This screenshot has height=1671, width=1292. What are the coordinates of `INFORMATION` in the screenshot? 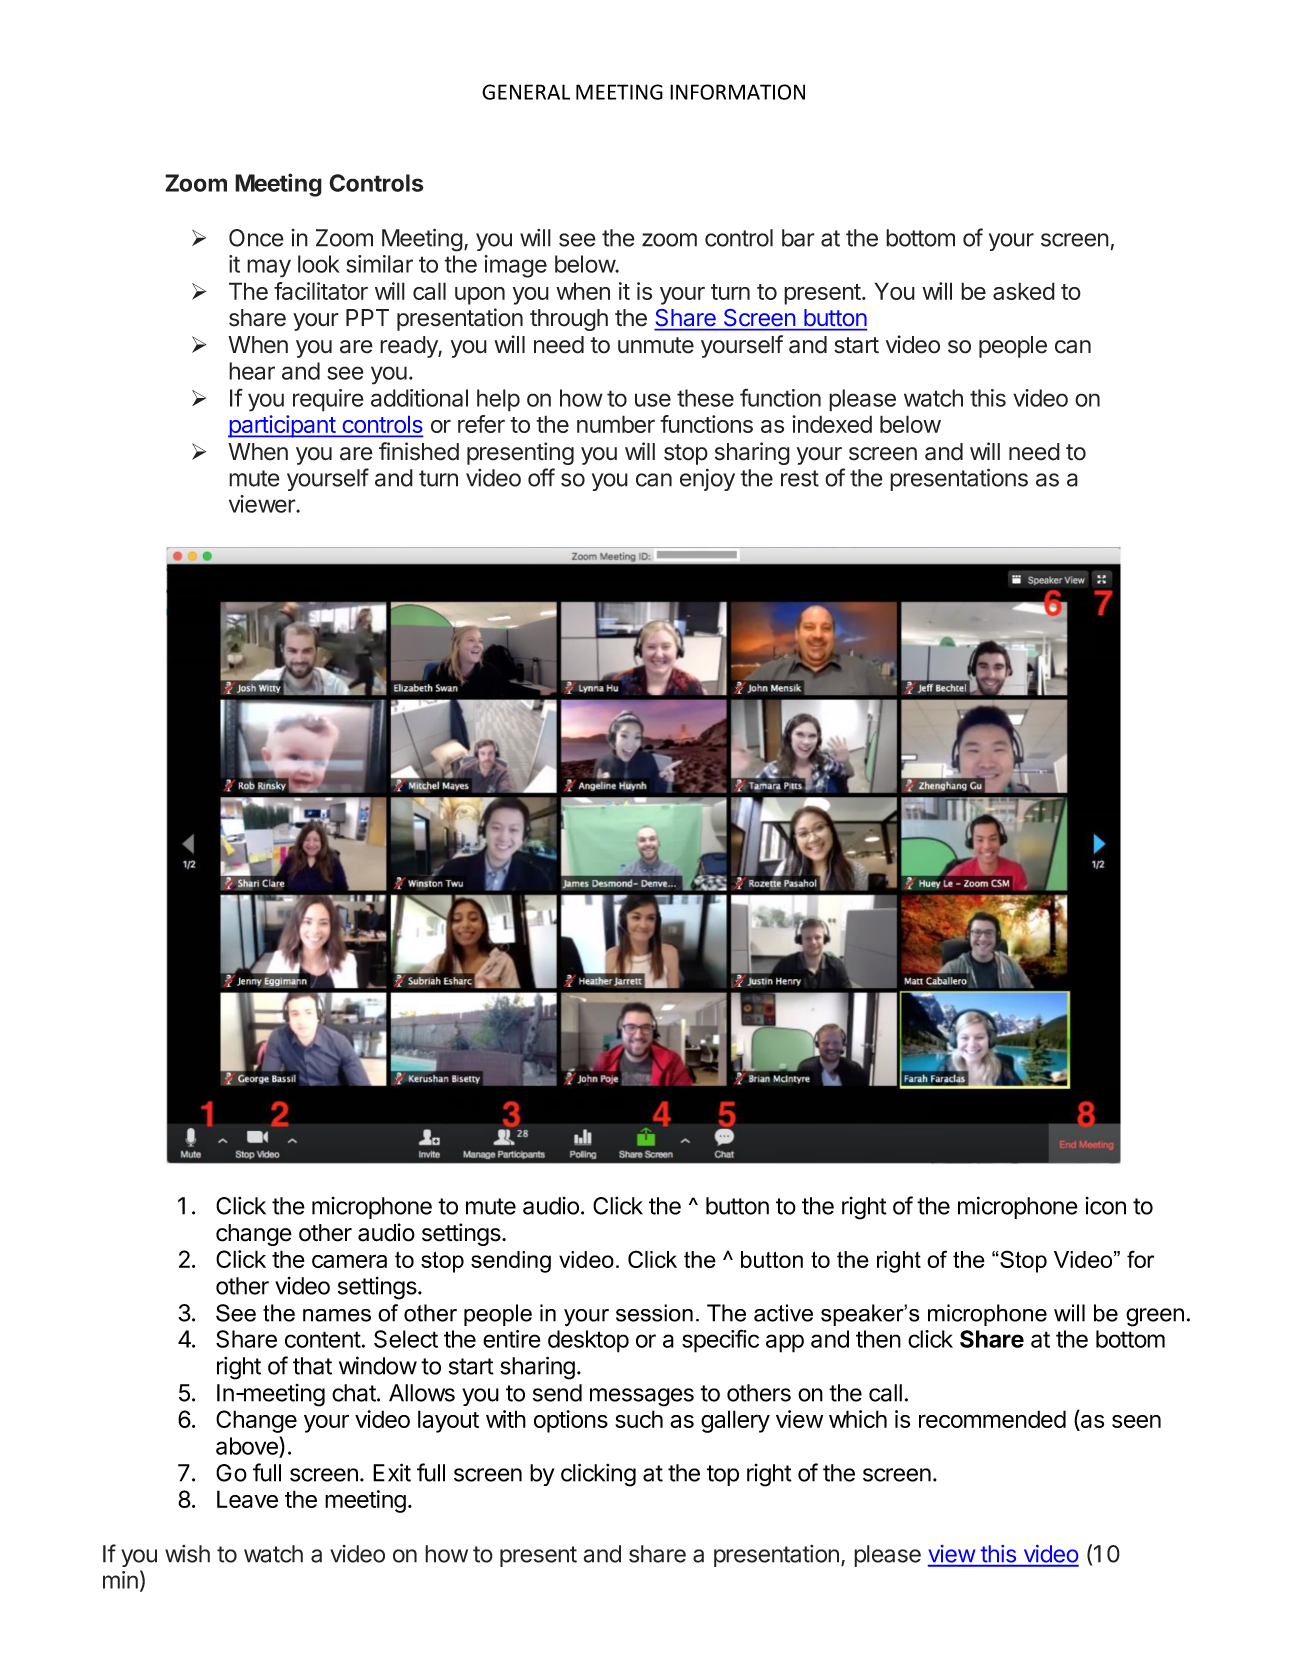 It's located at (737, 92).
